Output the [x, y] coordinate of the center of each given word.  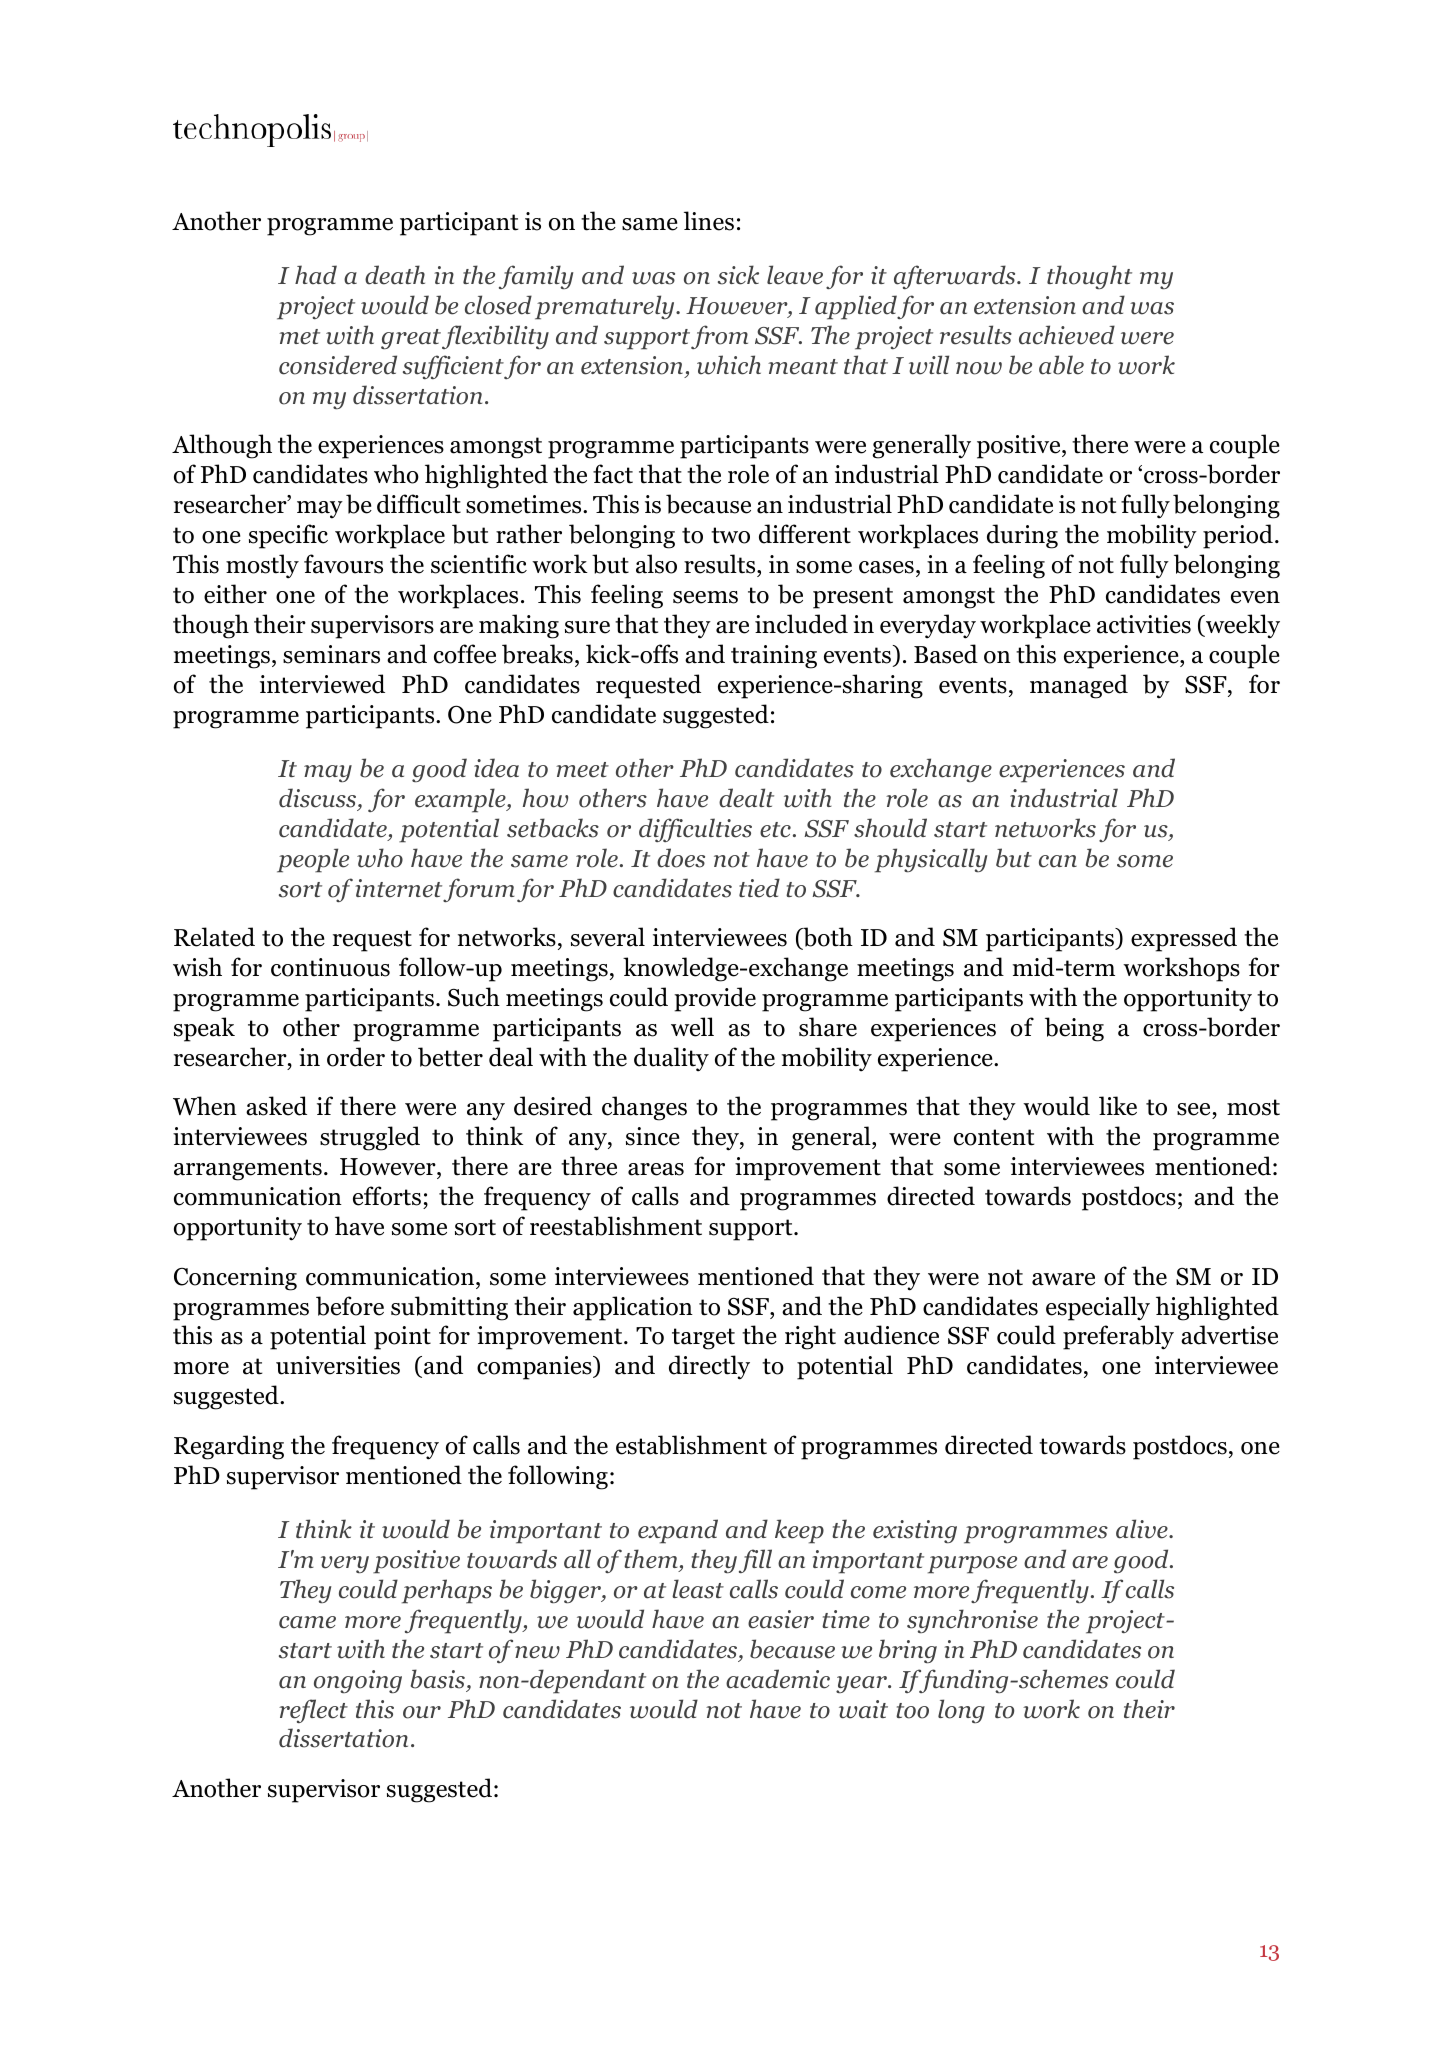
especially [1098, 1308]
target [703, 1339]
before [350, 1306]
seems [705, 597]
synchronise [972, 1621]
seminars [331, 654]
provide [715, 999]
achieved [1067, 335]
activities [1144, 624]
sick [738, 275]
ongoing [358, 1682]
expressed [1184, 939]
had [316, 275]
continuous [330, 967]
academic [778, 1679]
